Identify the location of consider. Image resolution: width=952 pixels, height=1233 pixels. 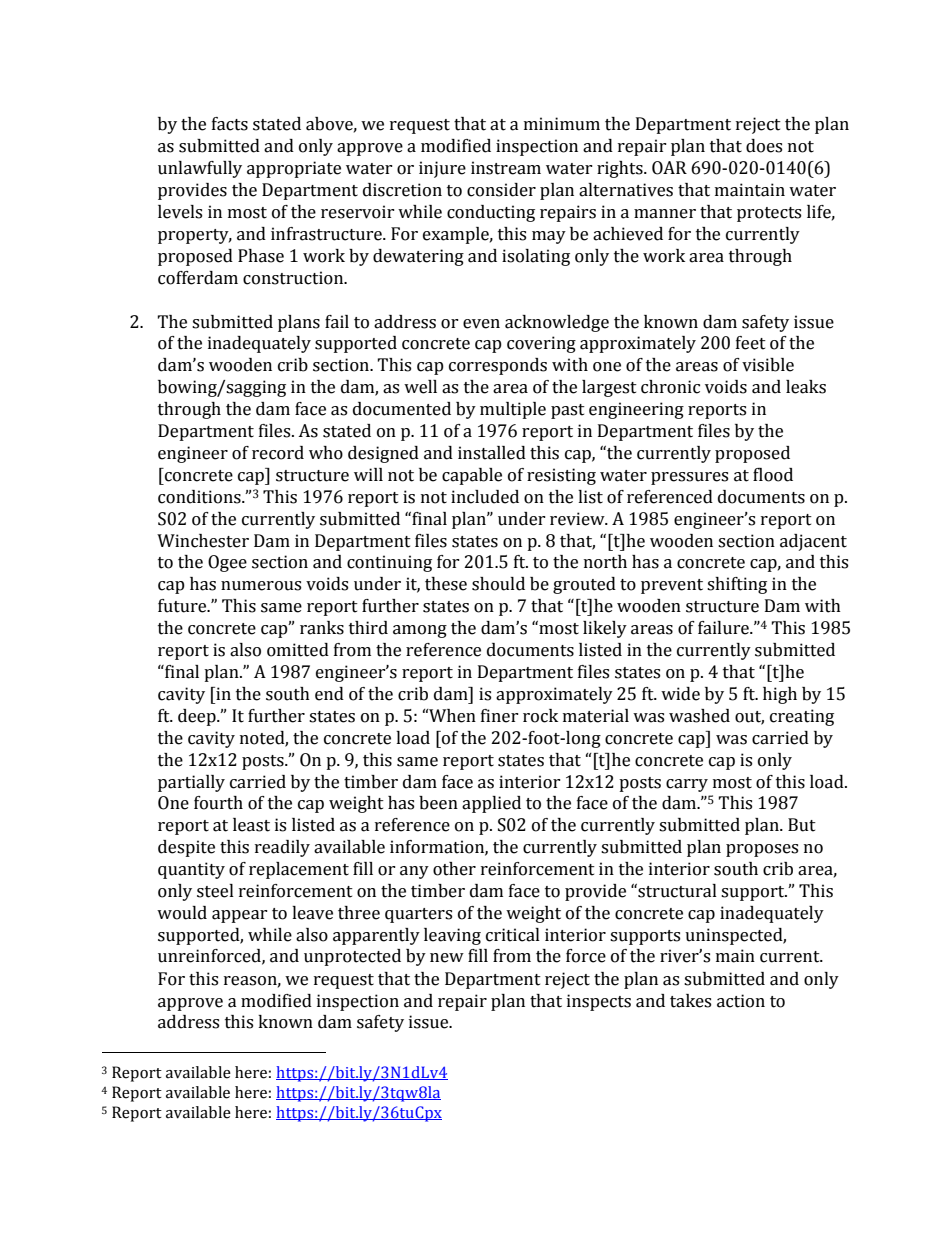
(501, 190).
